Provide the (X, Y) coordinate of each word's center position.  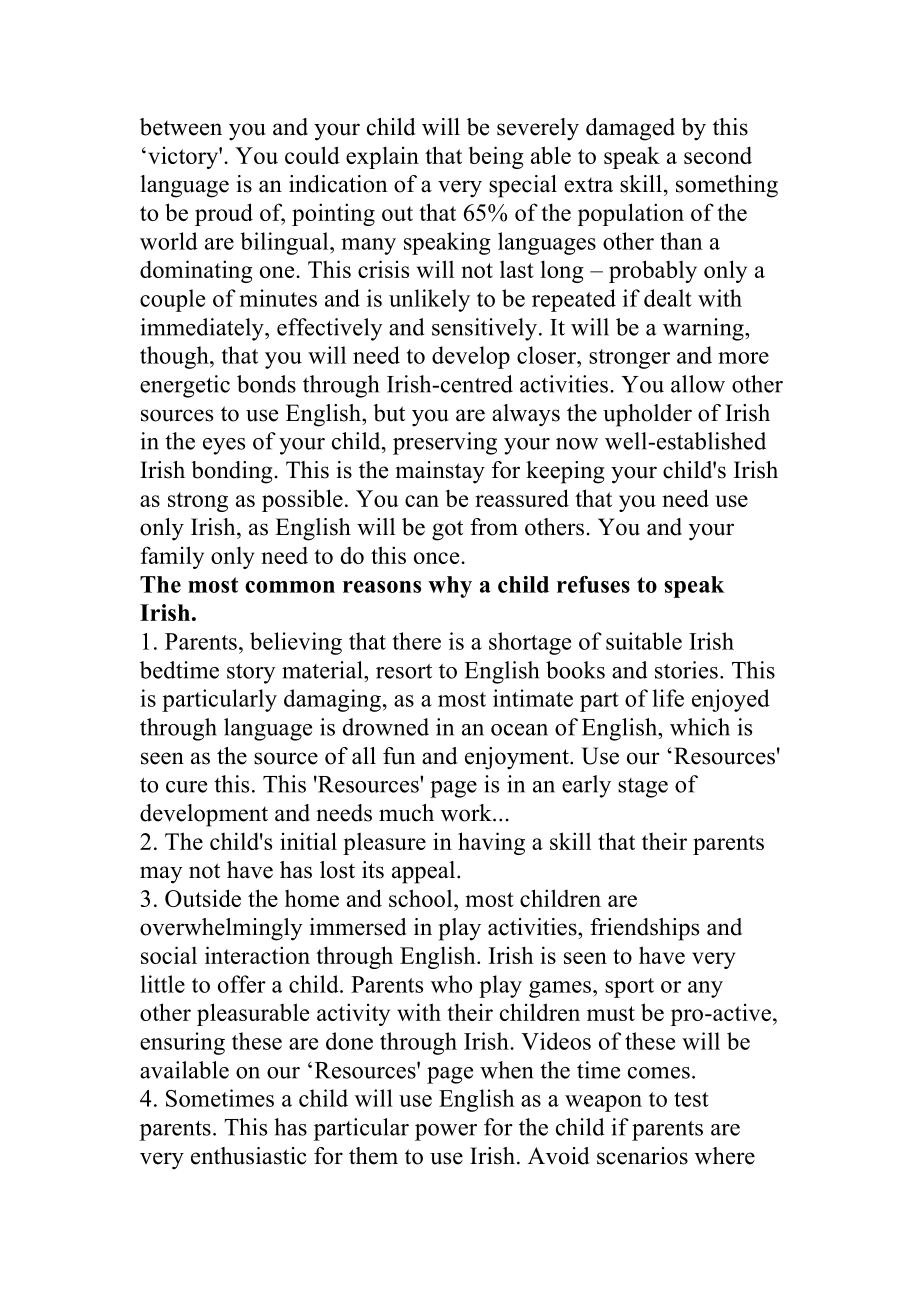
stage (643, 788)
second (718, 155)
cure (186, 787)
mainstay (440, 472)
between (181, 127)
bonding (231, 472)
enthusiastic (248, 1156)
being (496, 157)
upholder (647, 415)
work (467, 813)
